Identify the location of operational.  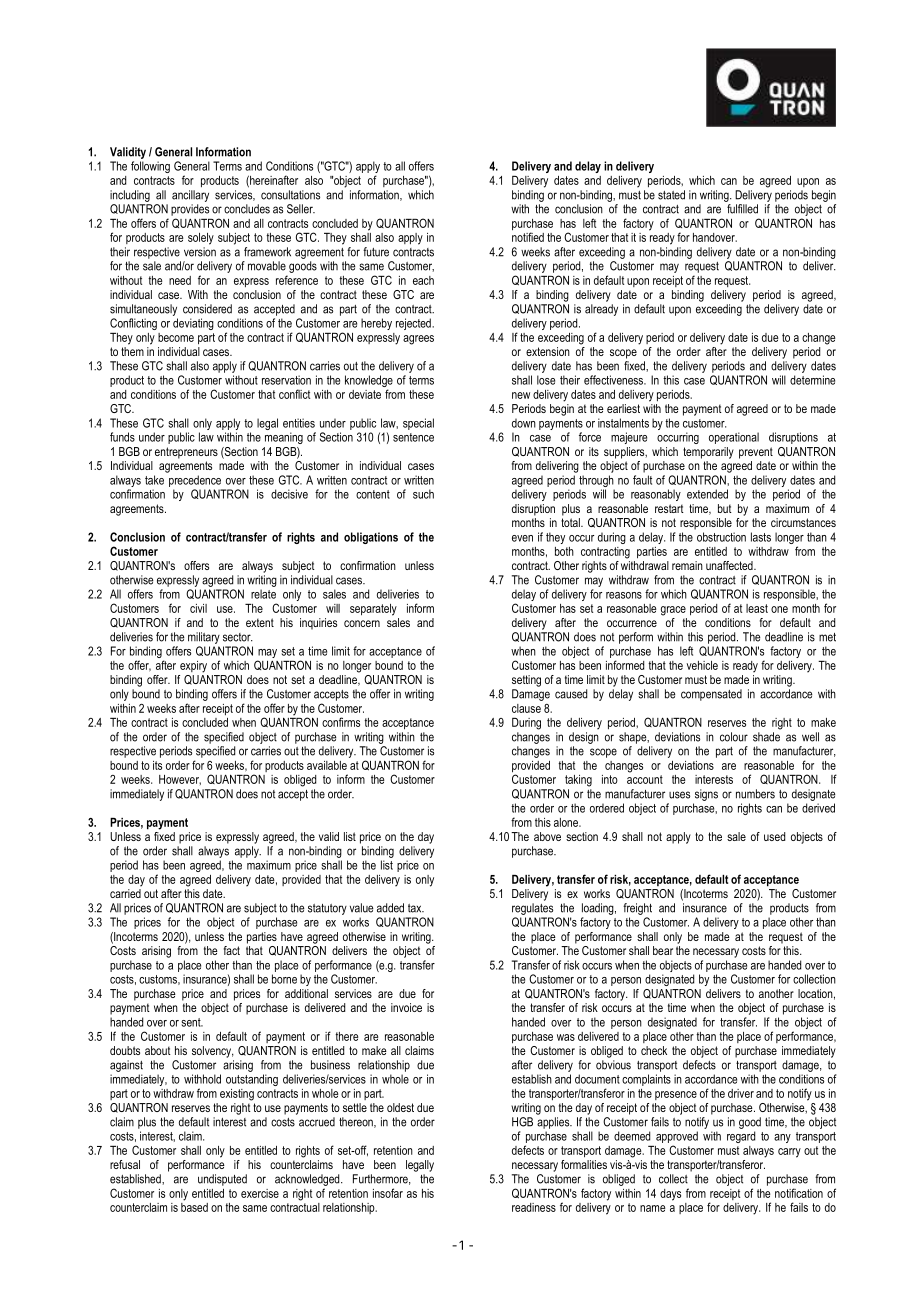
(734, 438).
